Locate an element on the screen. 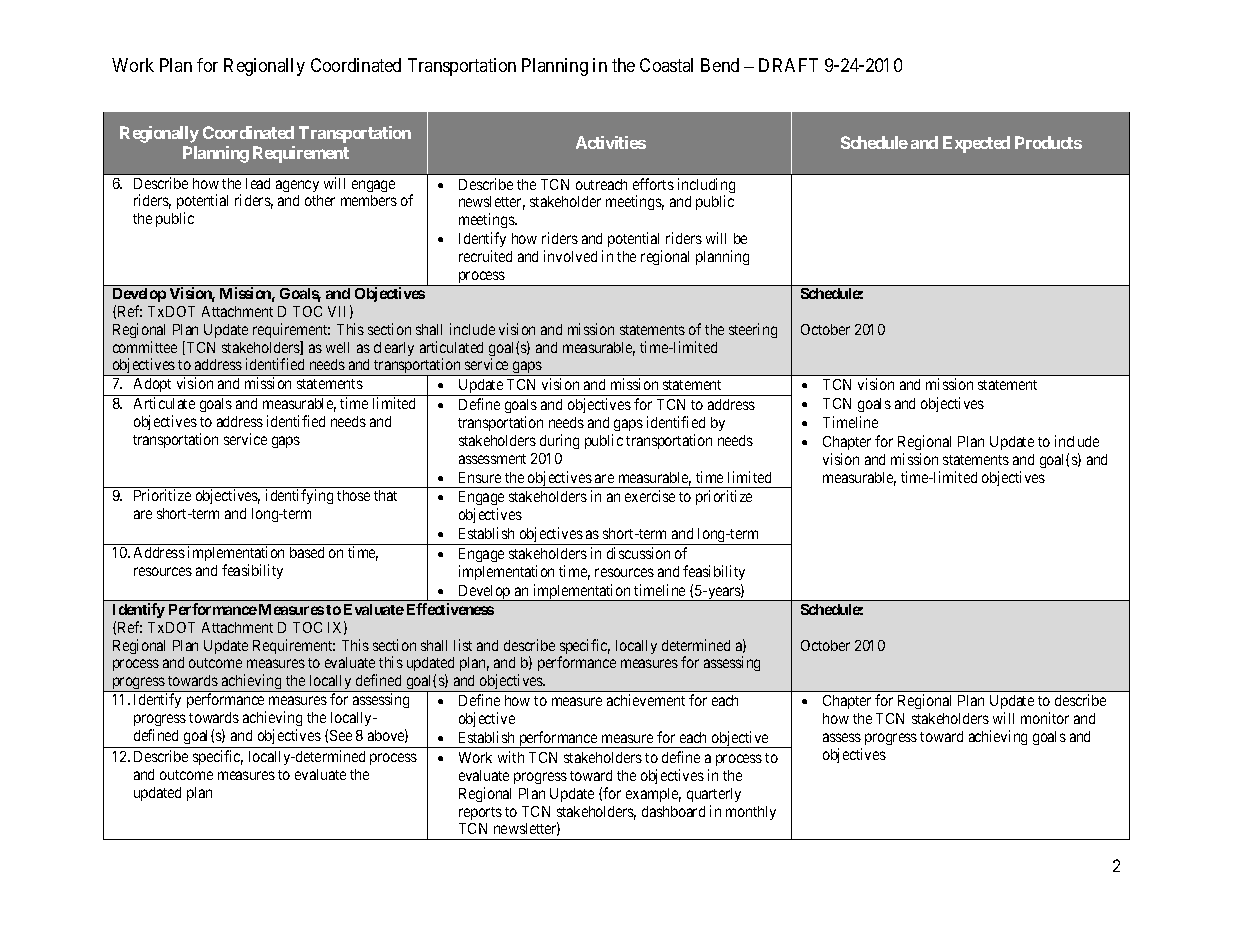  those is located at coordinates (353, 495).
